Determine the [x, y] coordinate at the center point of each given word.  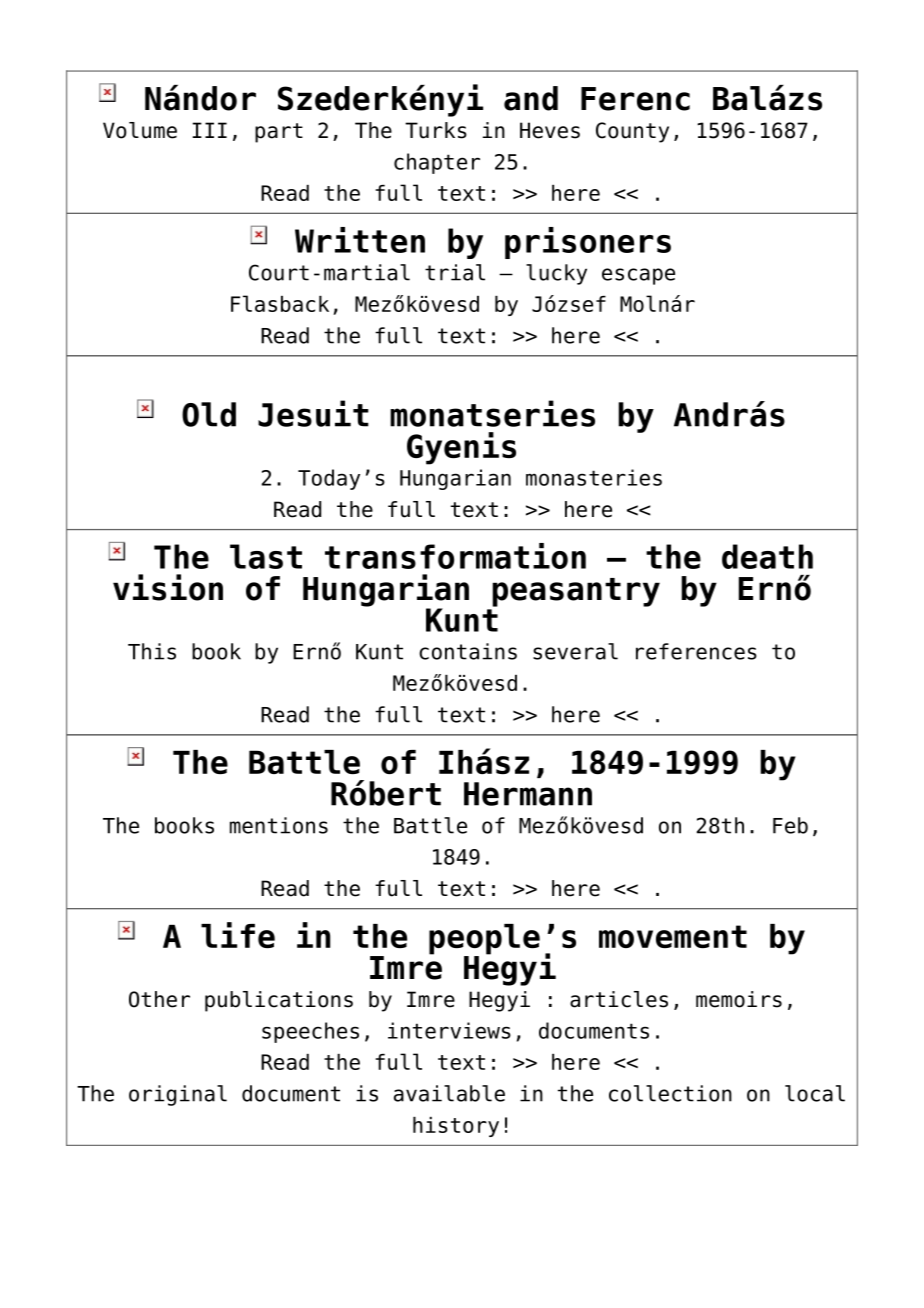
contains [468, 651]
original [178, 1095]
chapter [437, 163]
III [210, 130]
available [449, 1093]
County [632, 132]
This [152, 651]
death [767, 556]
